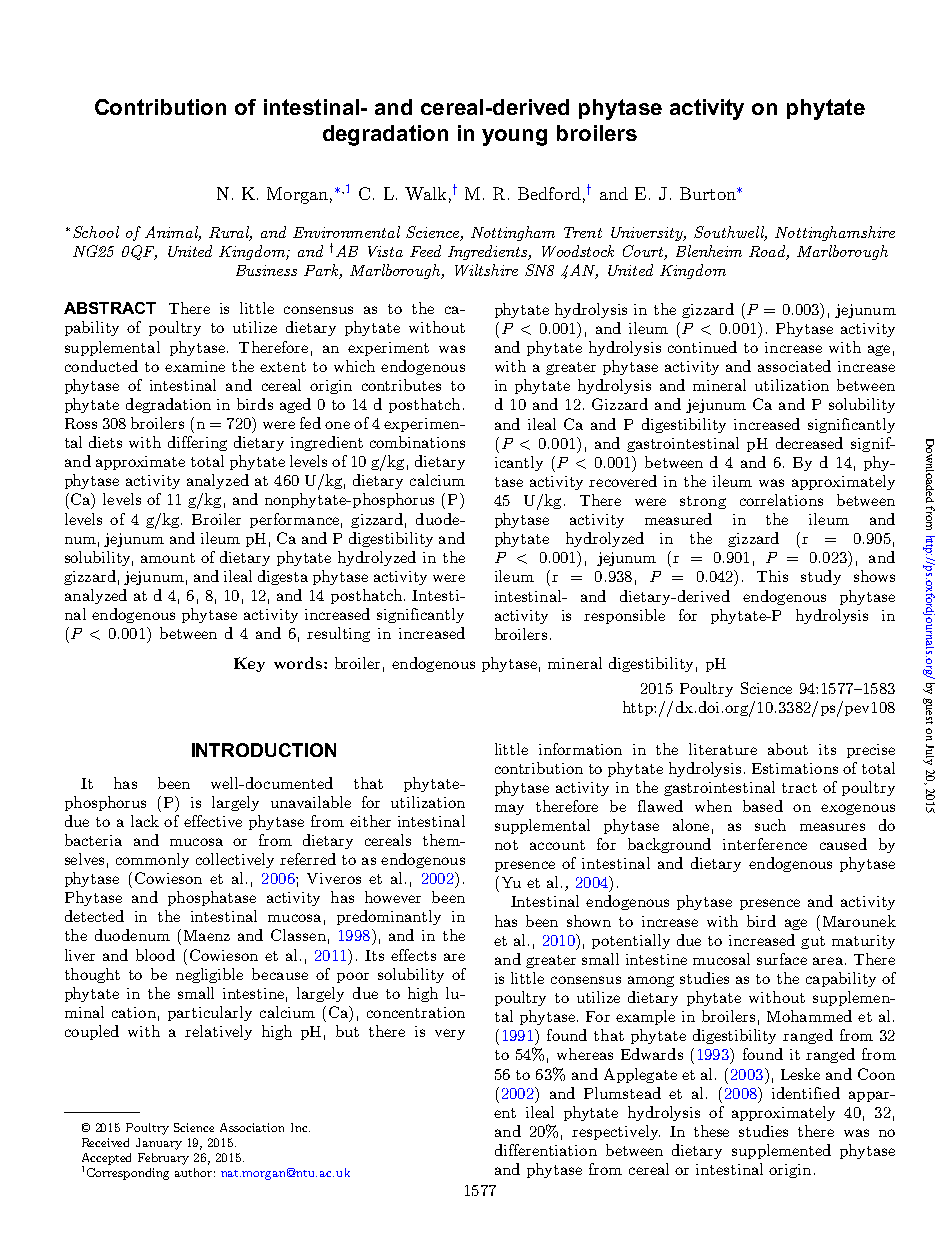  What do you see at coordinates (809, 443) in the image?
I see `decreased` at bounding box center [809, 443].
